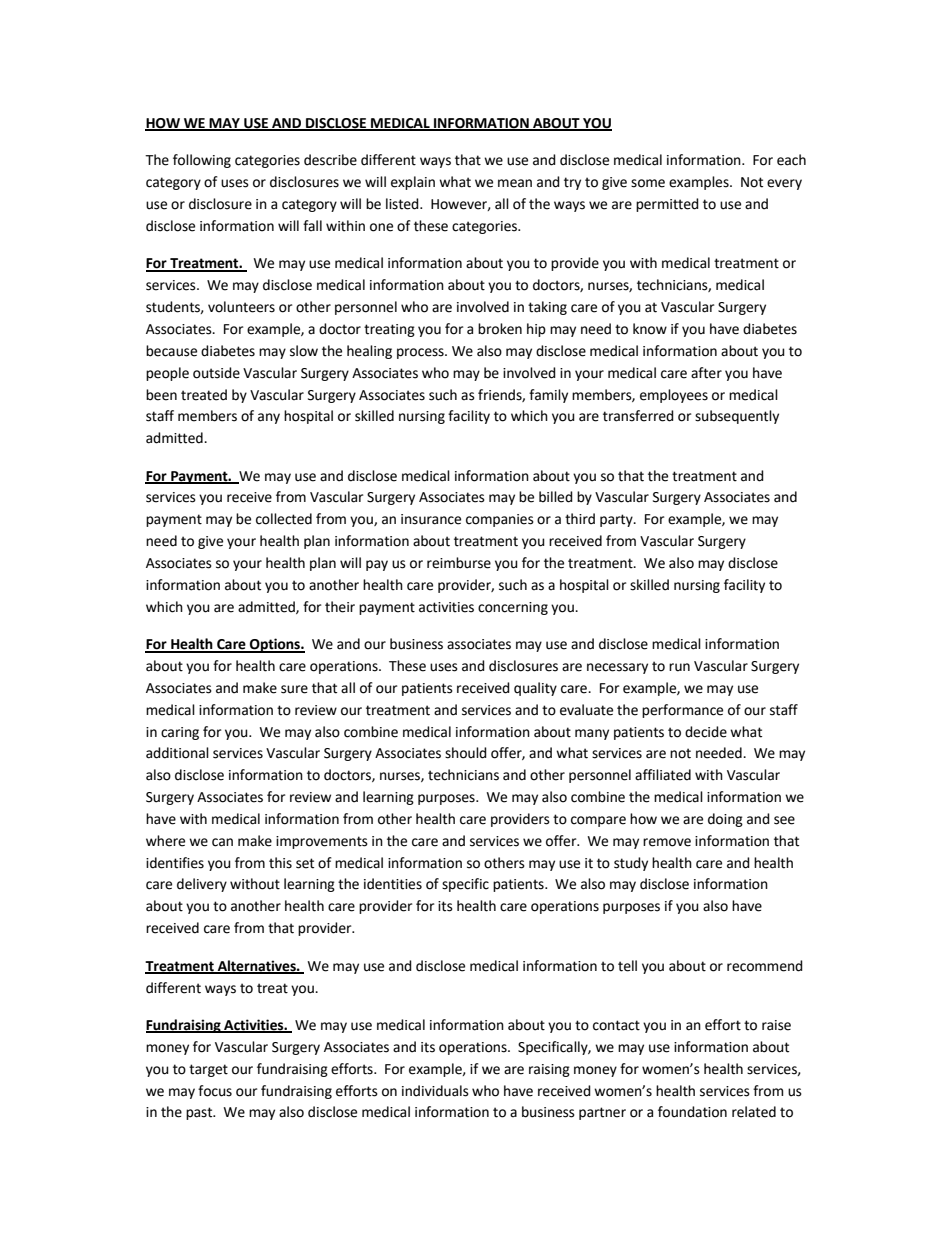 The width and height of the document is (952, 1233). Describe the element at coordinates (284, 519) in the document. I see `collected` at that location.
